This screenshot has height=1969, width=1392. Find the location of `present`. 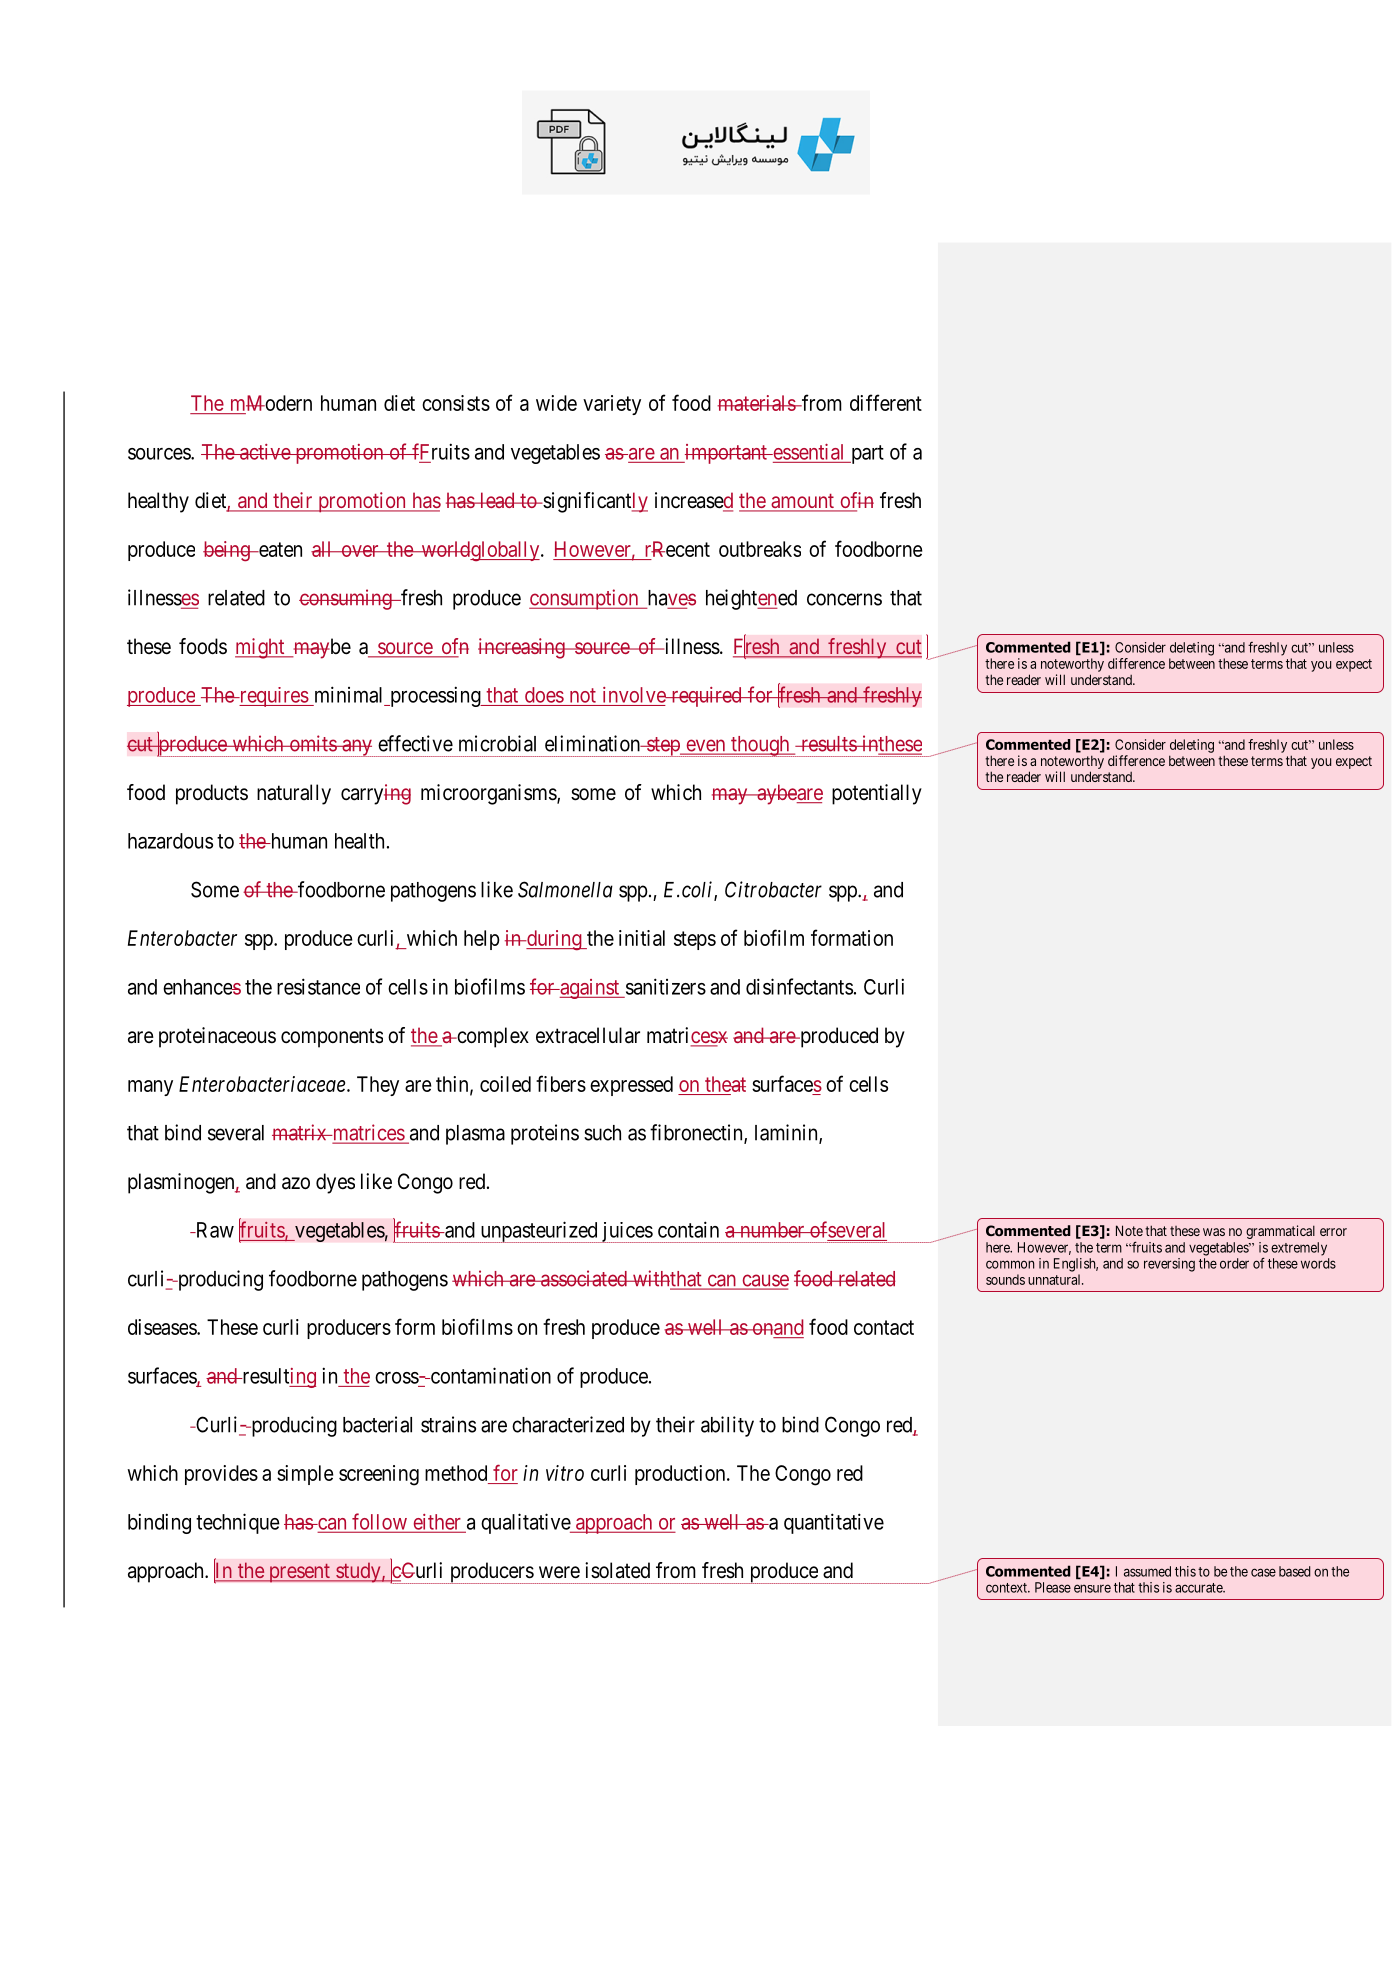

present is located at coordinates (299, 1573).
